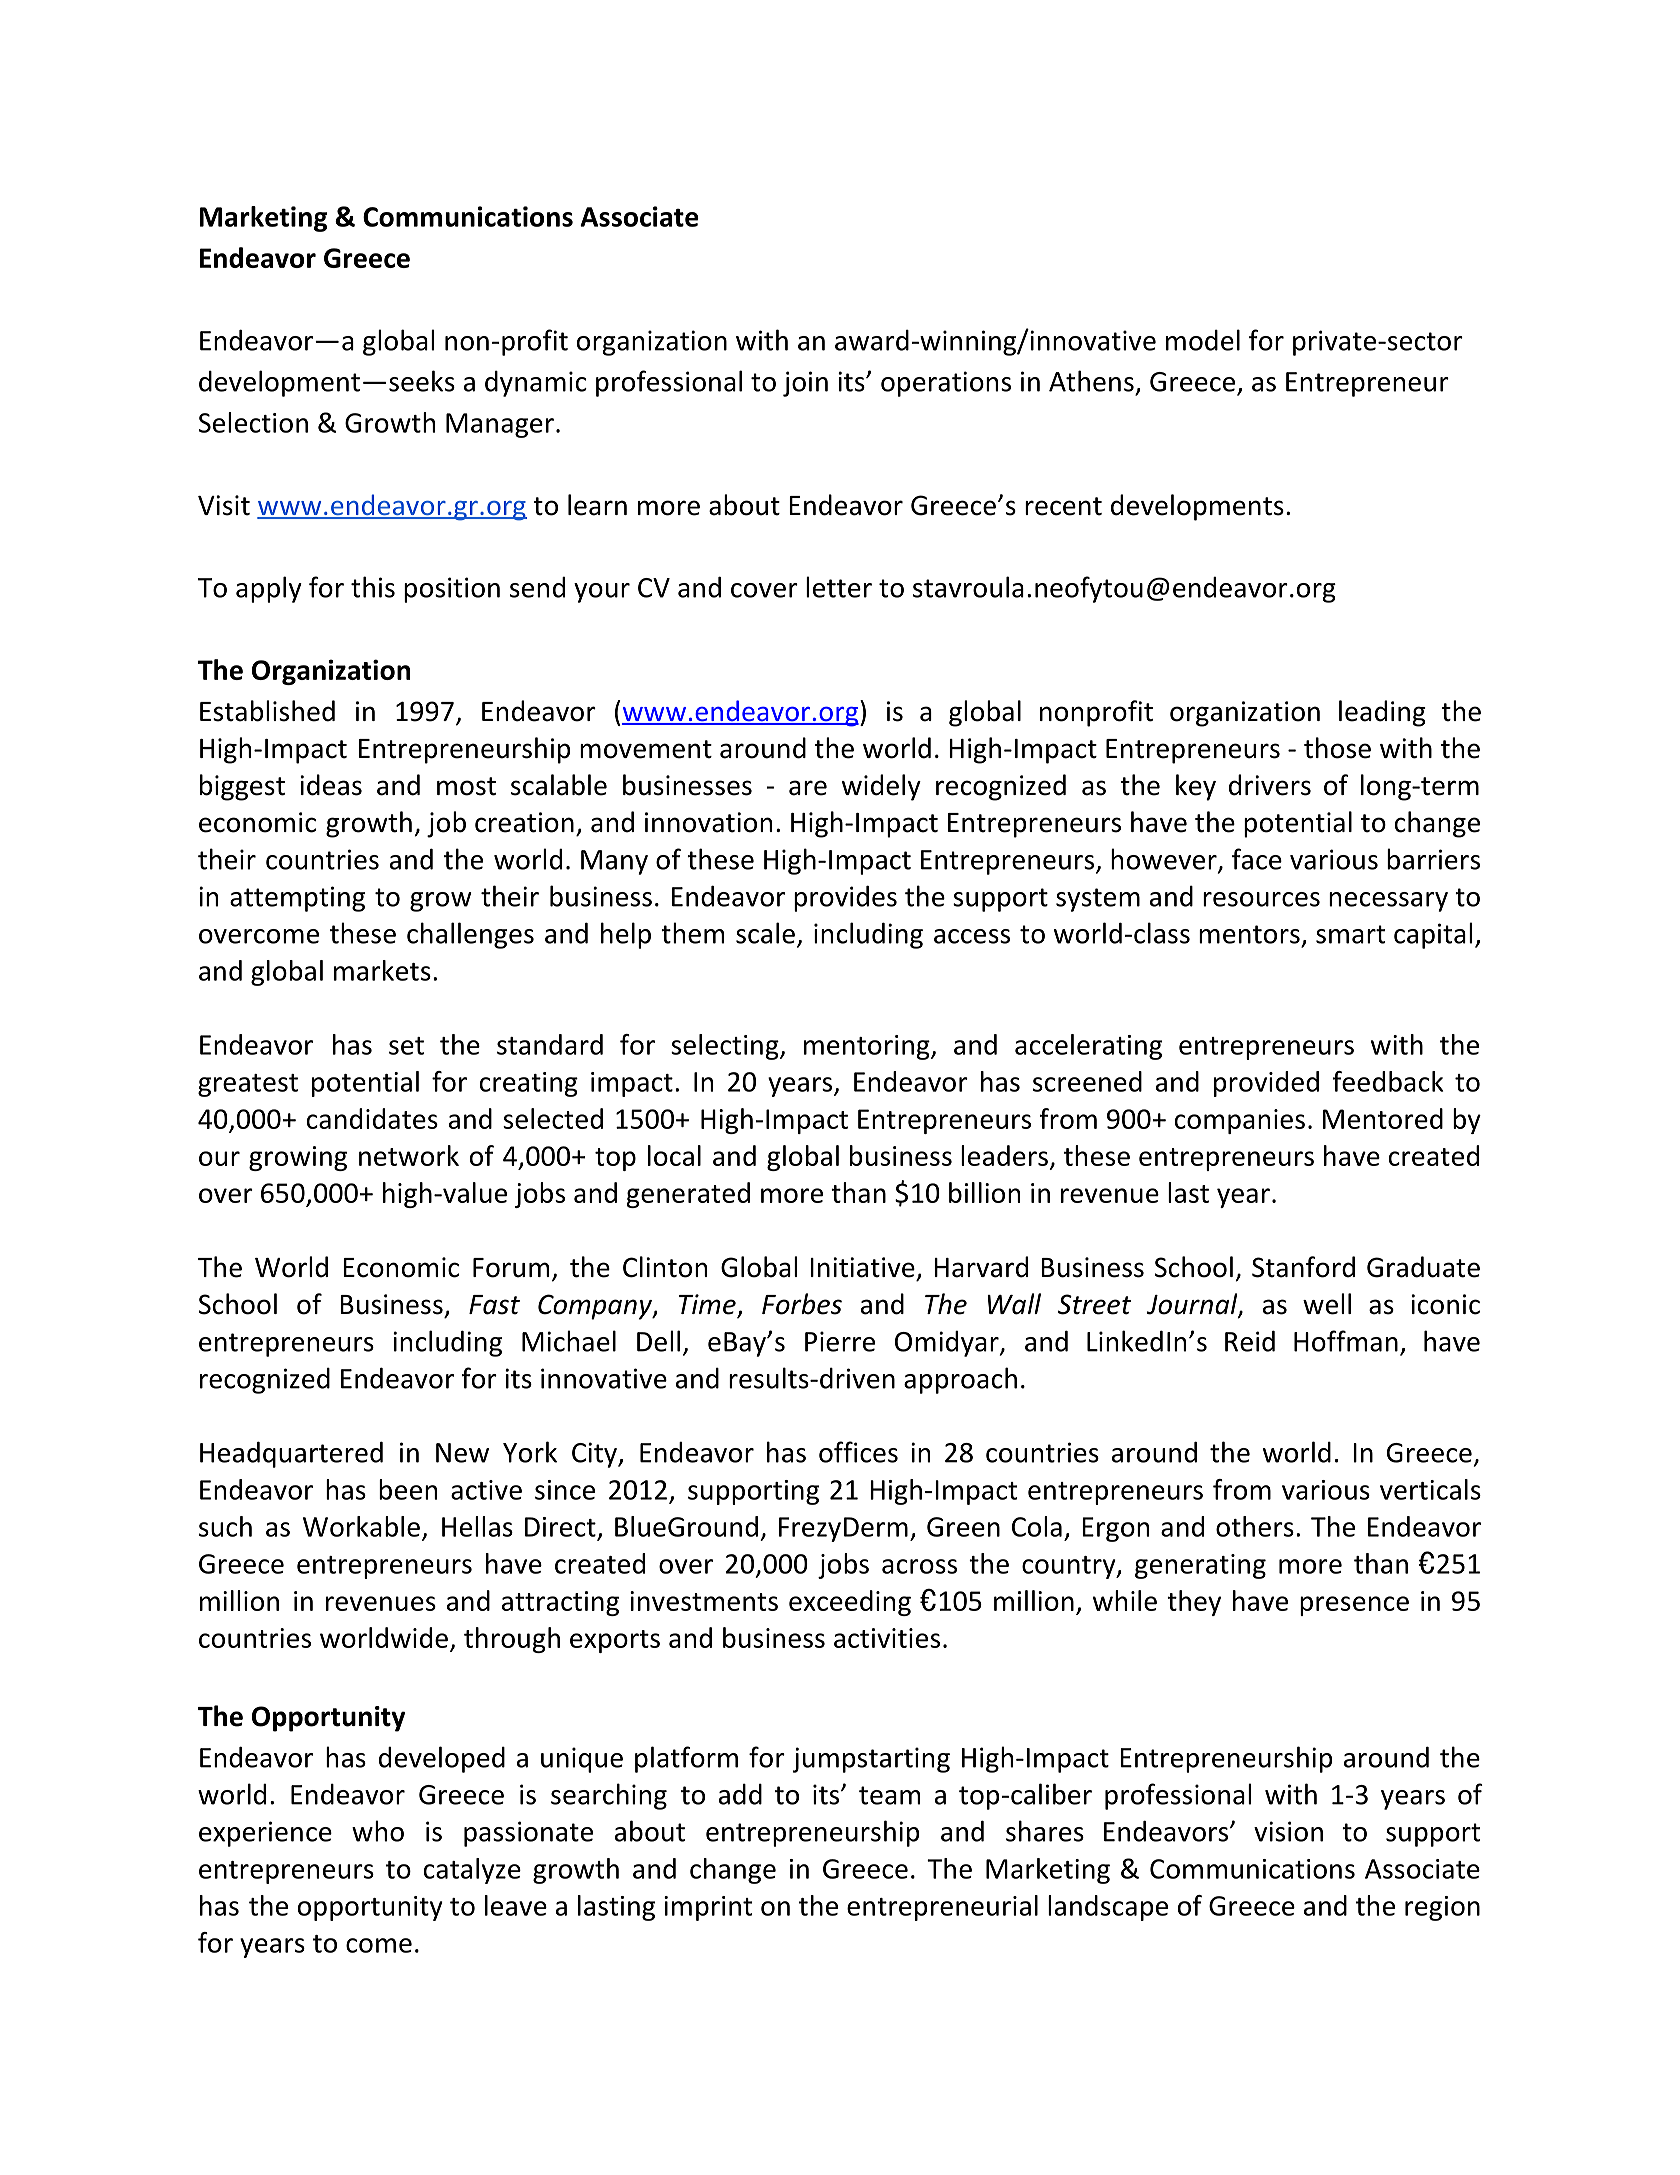 The width and height of the screenshot is (1680, 2175). What do you see at coordinates (291, 1454) in the screenshot?
I see `Headquartered` at bounding box center [291, 1454].
